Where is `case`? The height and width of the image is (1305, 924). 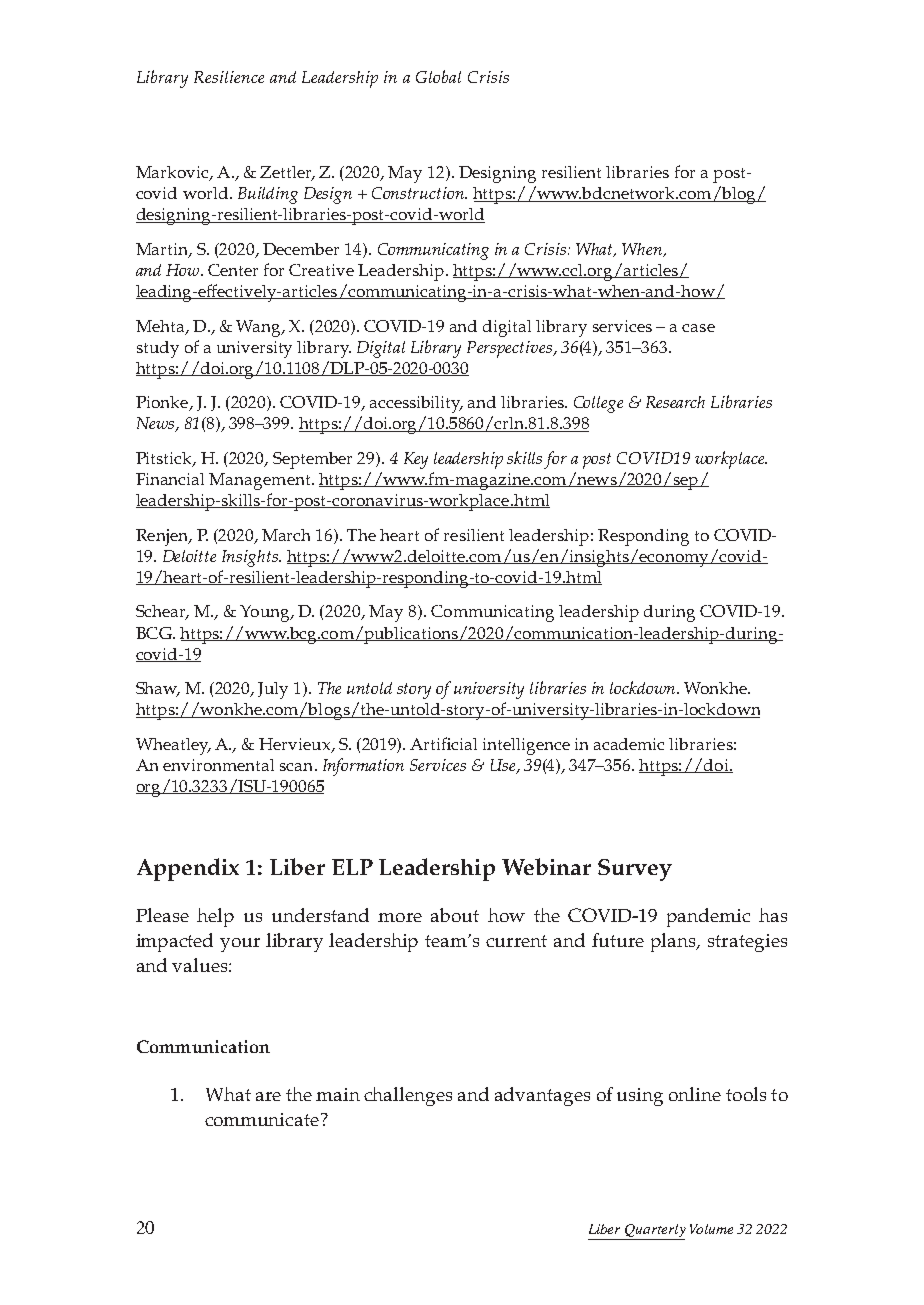
case is located at coordinates (698, 328).
